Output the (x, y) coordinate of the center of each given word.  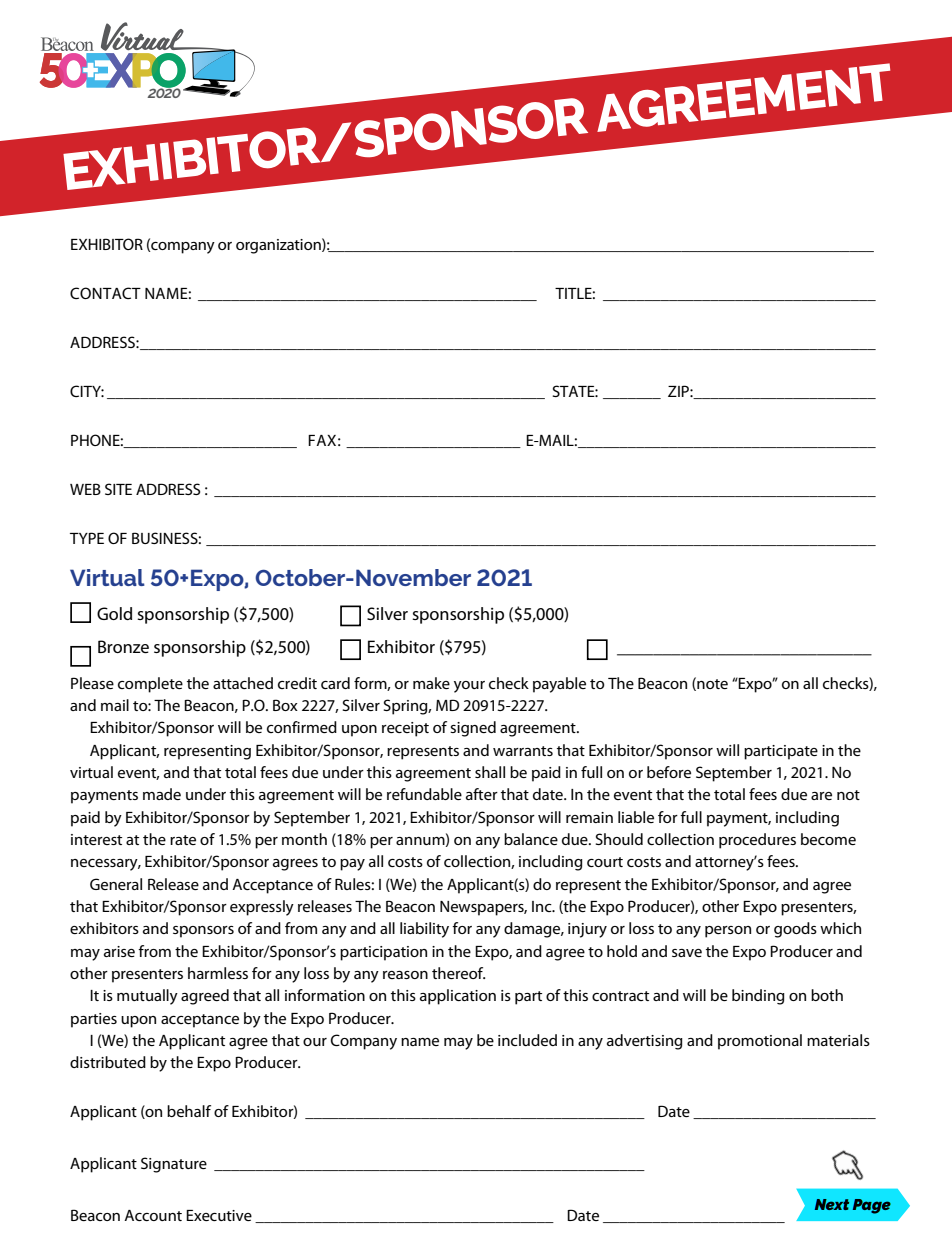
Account (153, 1215)
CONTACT (105, 293)
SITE (118, 489)
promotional (760, 1042)
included (527, 1040)
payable (559, 685)
